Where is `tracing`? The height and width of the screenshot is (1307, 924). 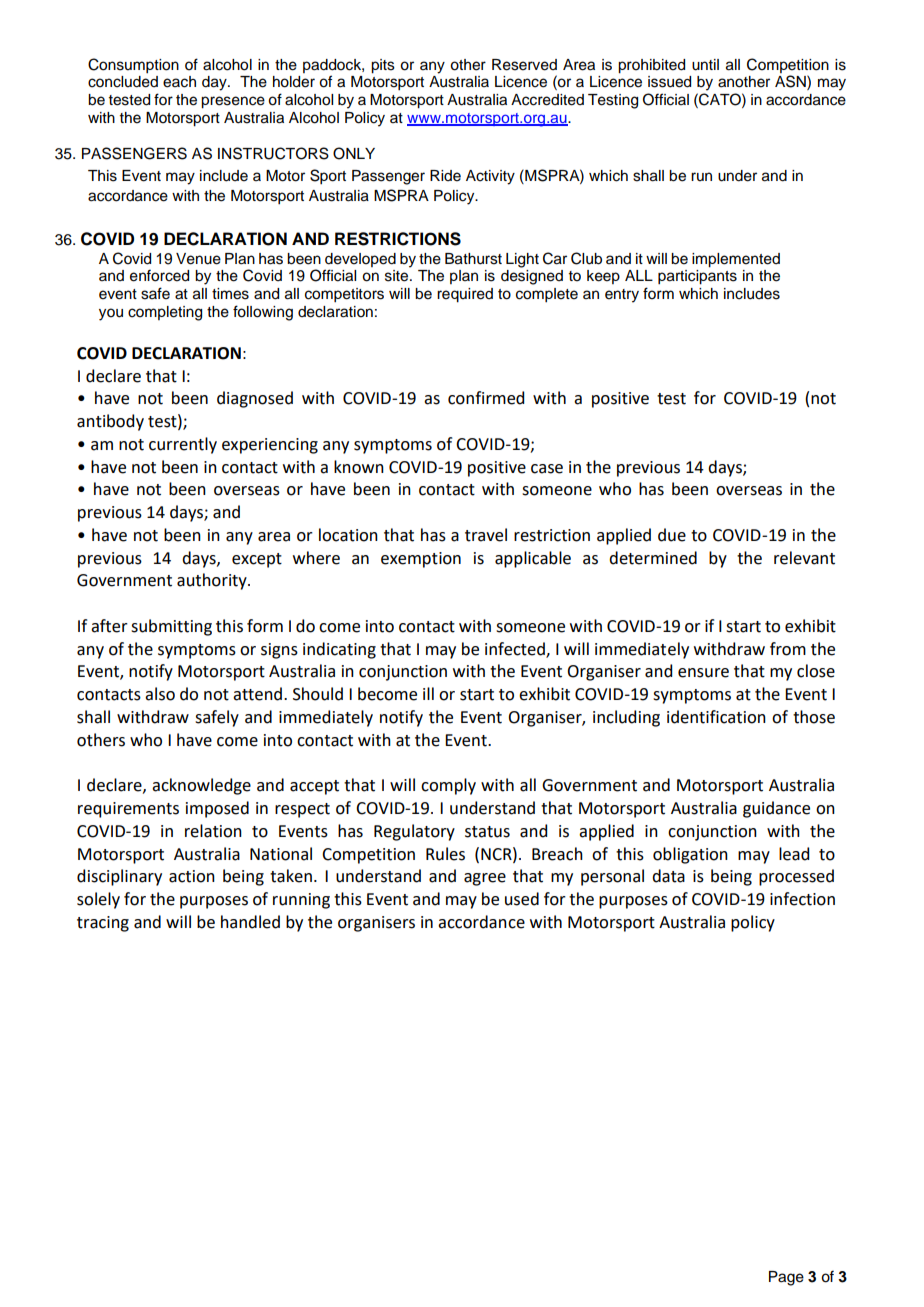 tracing is located at coordinates (103, 924).
